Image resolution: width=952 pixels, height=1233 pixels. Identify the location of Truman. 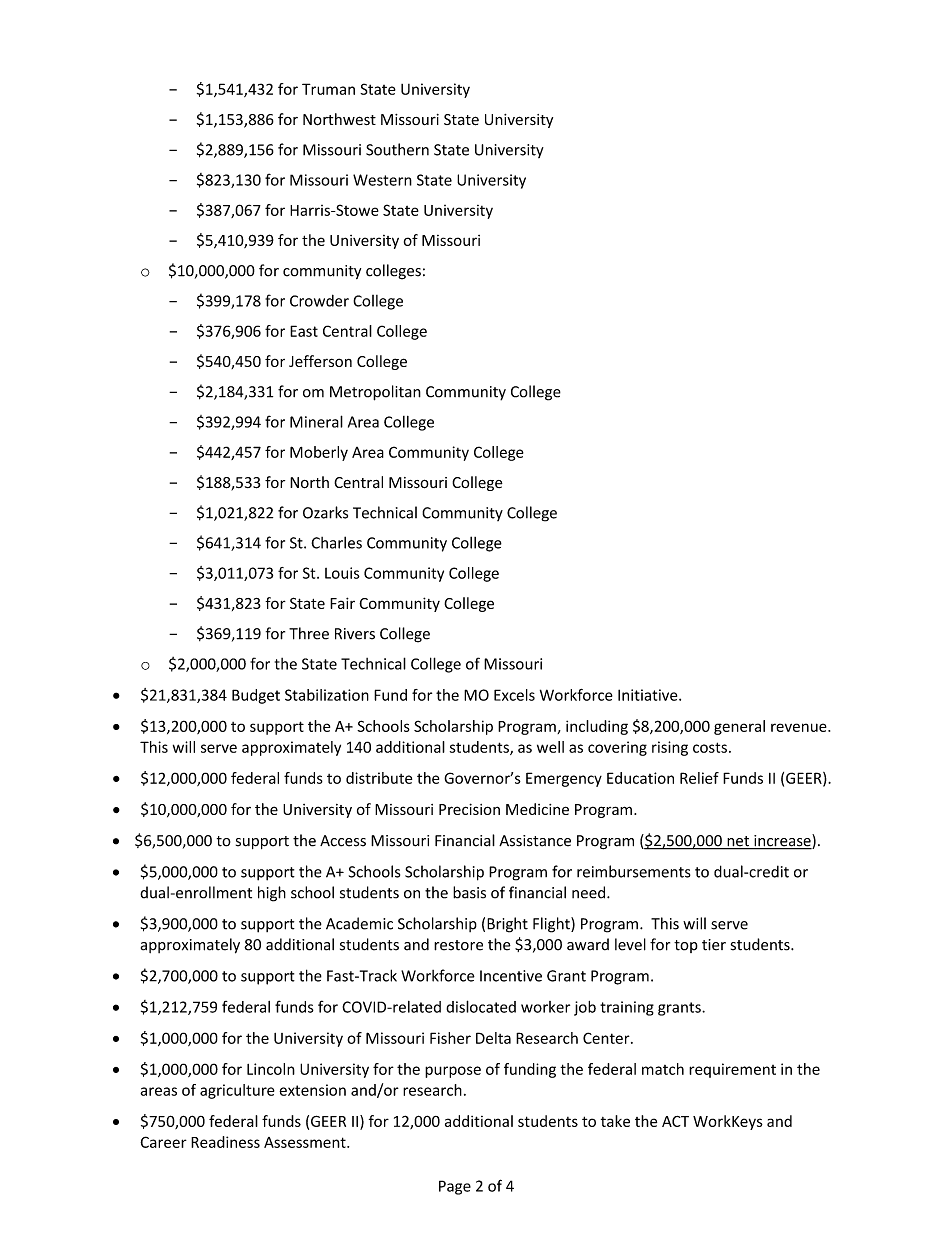
(328, 89).
